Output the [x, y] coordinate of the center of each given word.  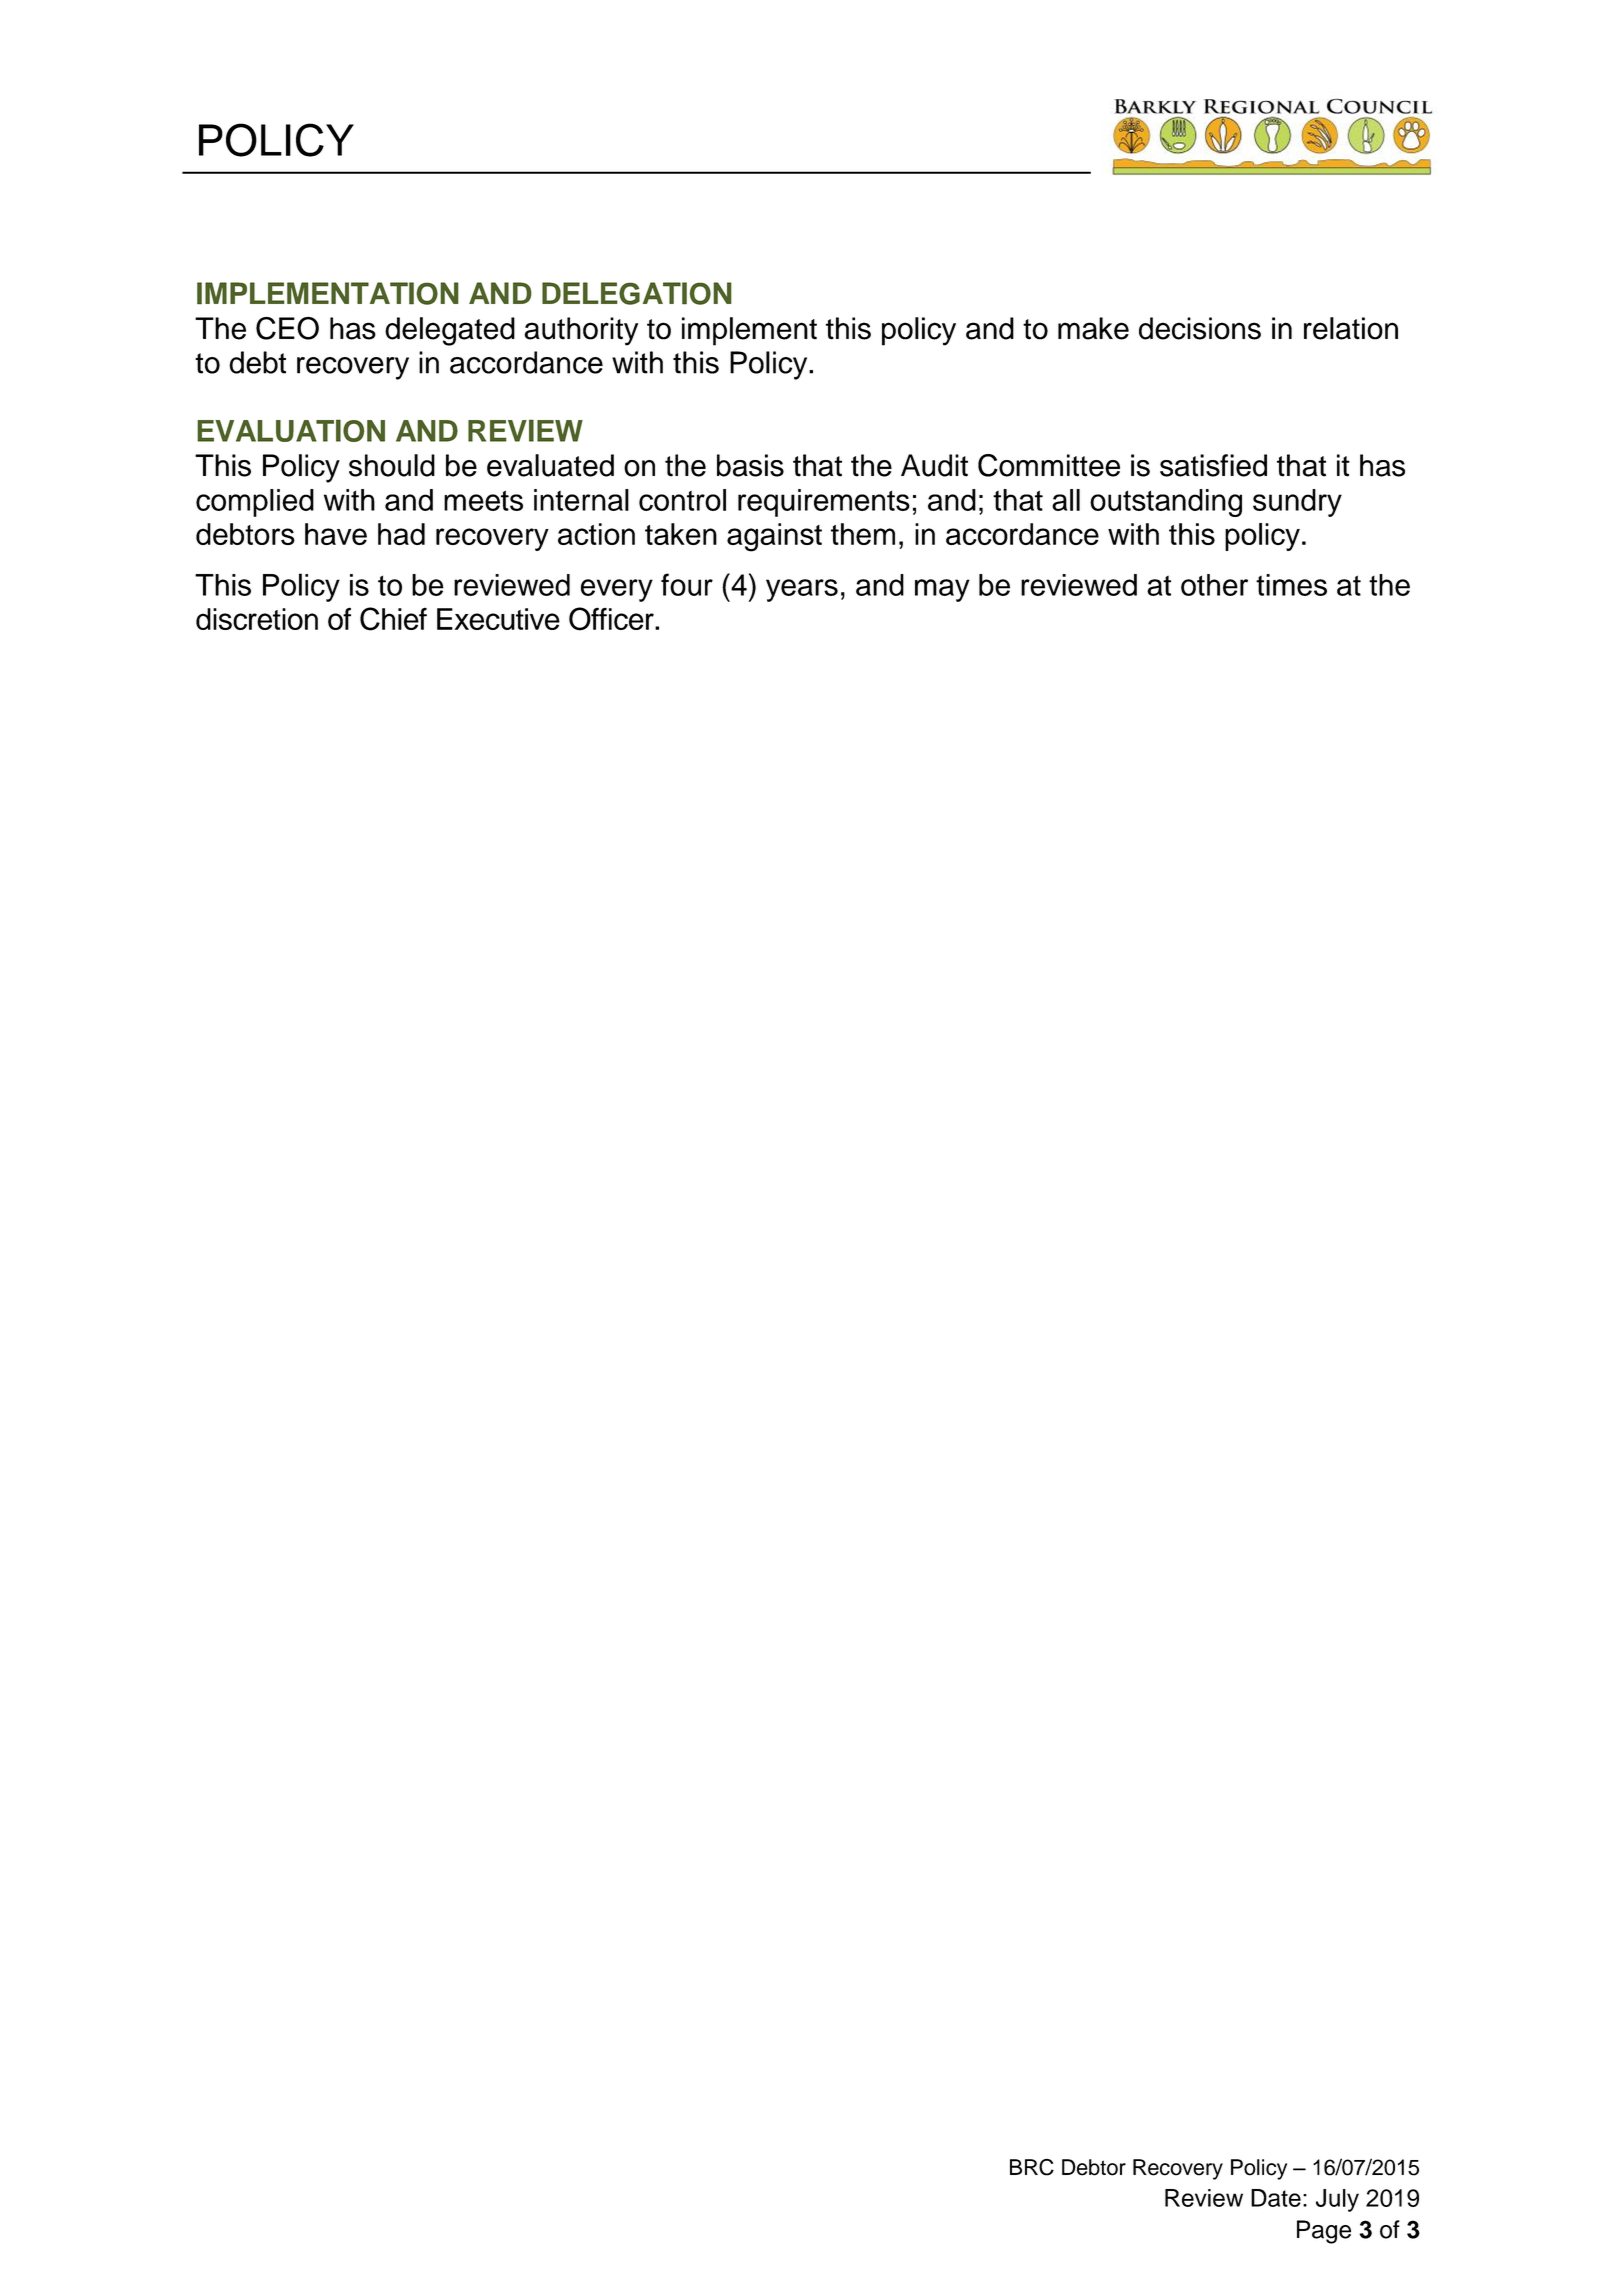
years [802, 590]
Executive [498, 619]
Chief [393, 619]
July [1337, 2200]
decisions [1200, 328]
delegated [450, 331]
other [1214, 585]
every [617, 590]
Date [1276, 2198]
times [1291, 585]
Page [1324, 2232]
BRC [1032, 2167]
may [942, 590]
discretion [257, 619]
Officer [612, 619]
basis [750, 465]
